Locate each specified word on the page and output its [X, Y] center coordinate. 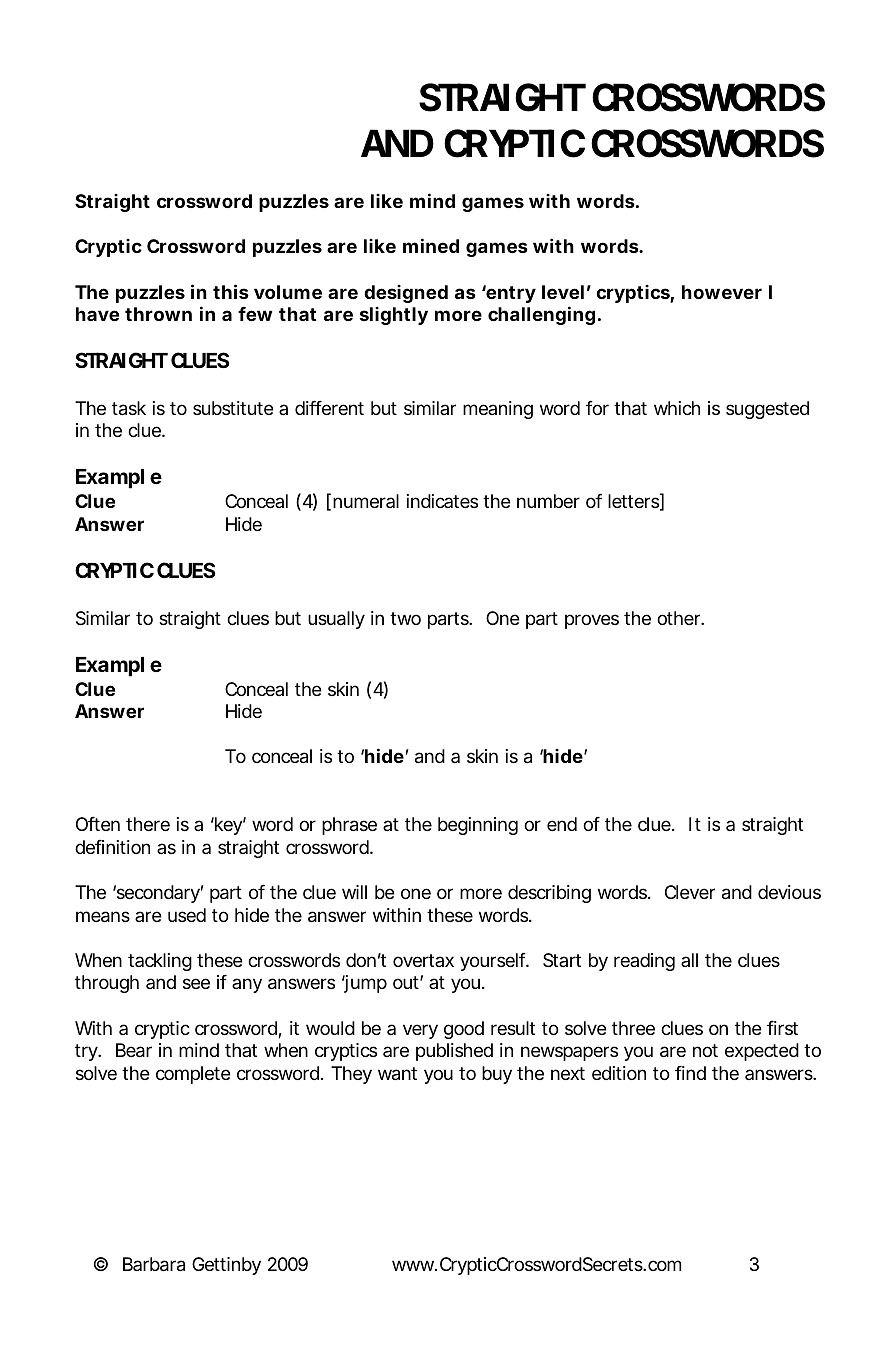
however [722, 292]
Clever [690, 892]
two [405, 618]
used [187, 915]
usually [336, 620]
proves [592, 621]
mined [431, 245]
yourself [494, 962]
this [231, 291]
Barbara [154, 1264]
